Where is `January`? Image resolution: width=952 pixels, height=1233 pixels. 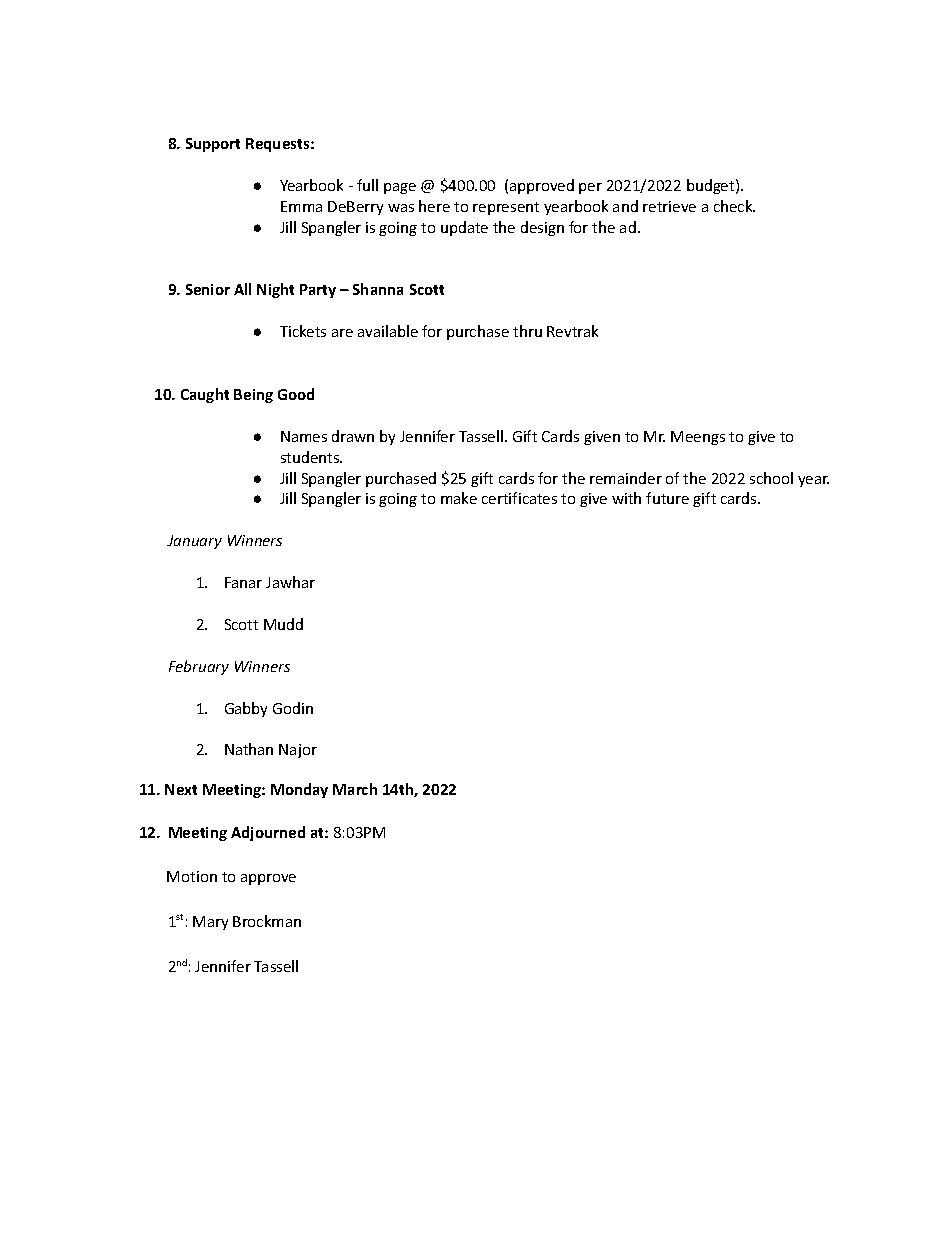
January is located at coordinates (194, 542).
